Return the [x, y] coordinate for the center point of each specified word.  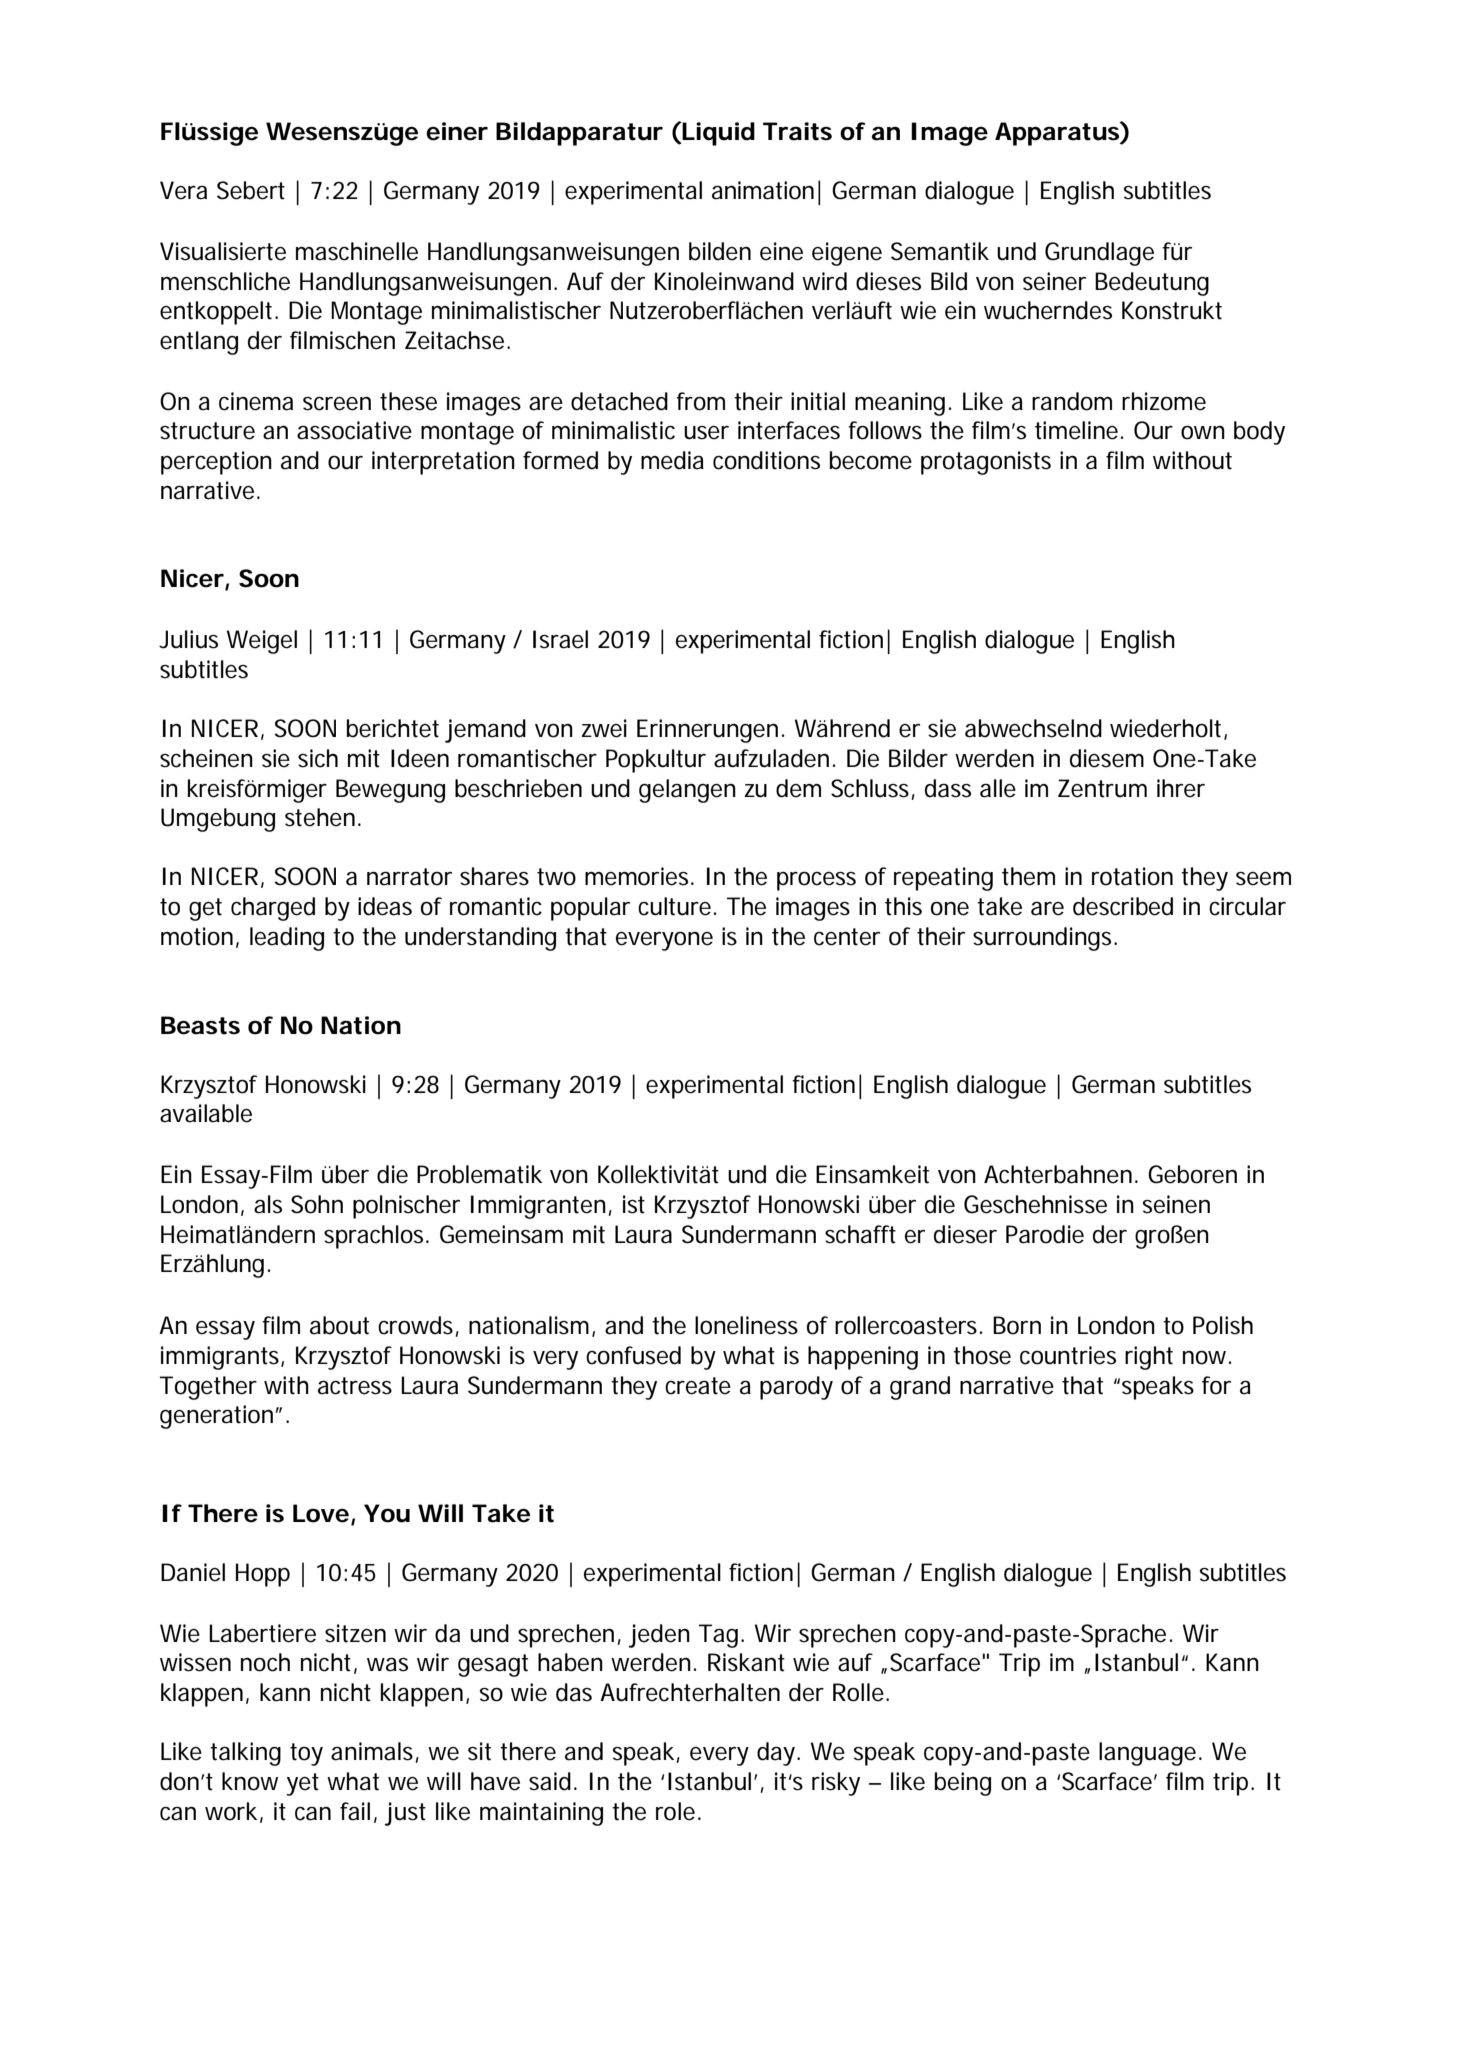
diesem [1107, 758]
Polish [1223, 1325]
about [339, 1325]
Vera [183, 190]
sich [318, 758]
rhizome [1164, 401]
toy [306, 1754]
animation [763, 190]
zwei [604, 728]
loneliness [746, 1325]
